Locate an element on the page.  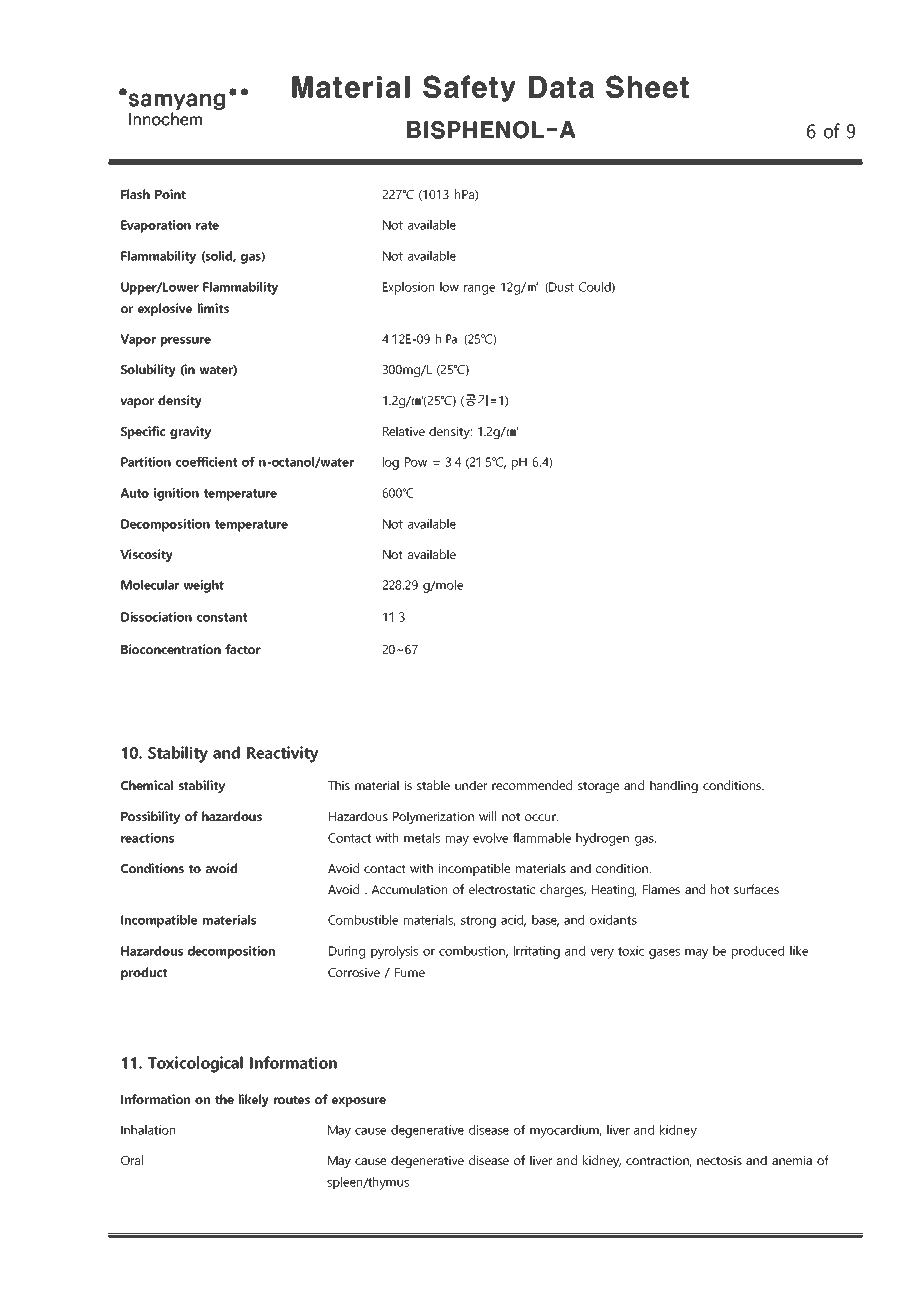
constant is located at coordinates (222, 617).
